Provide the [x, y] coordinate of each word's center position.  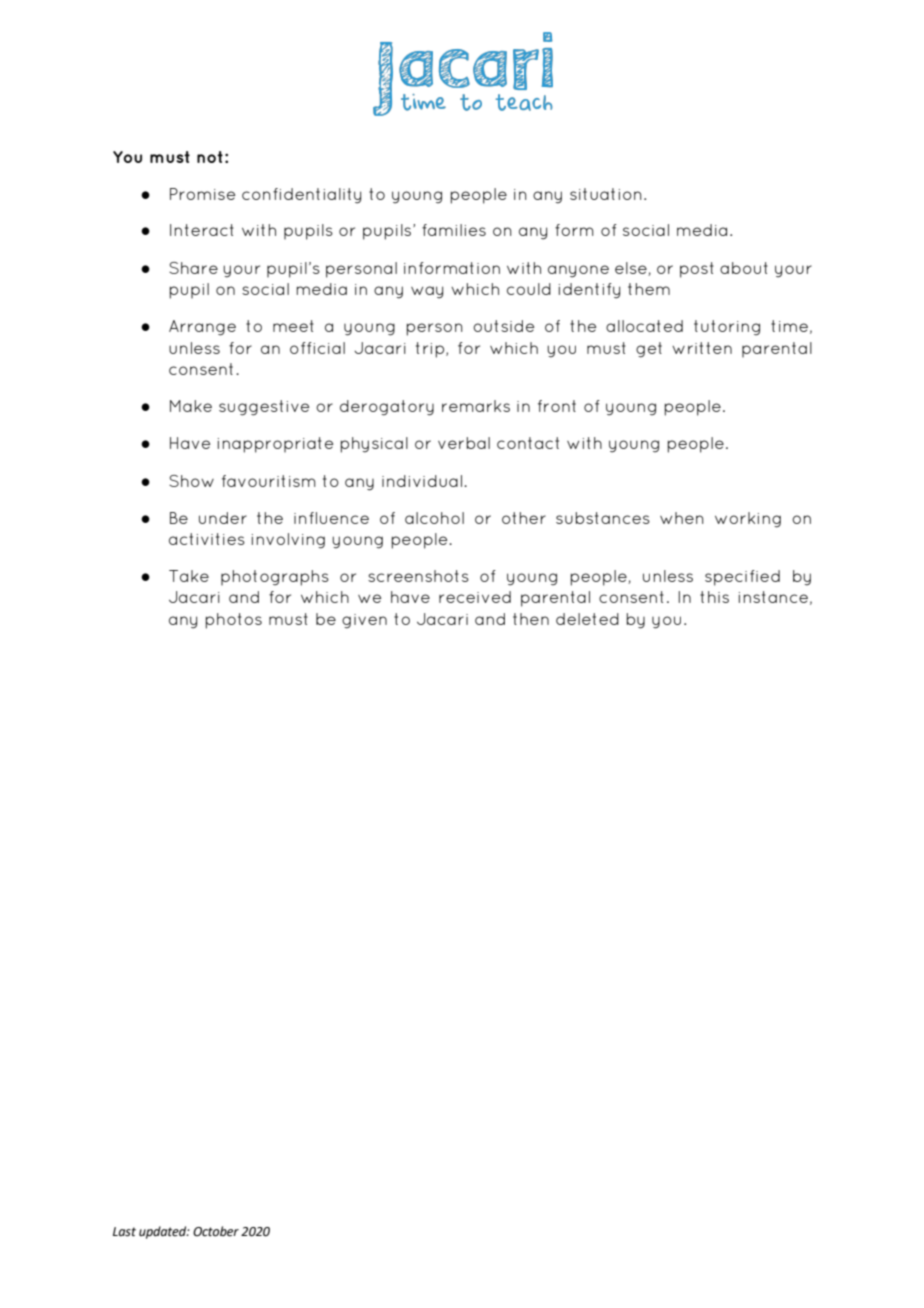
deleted [587, 619]
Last [124, 1232]
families [454, 230]
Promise [202, 194]
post [697, 270]
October [216, 1231]
